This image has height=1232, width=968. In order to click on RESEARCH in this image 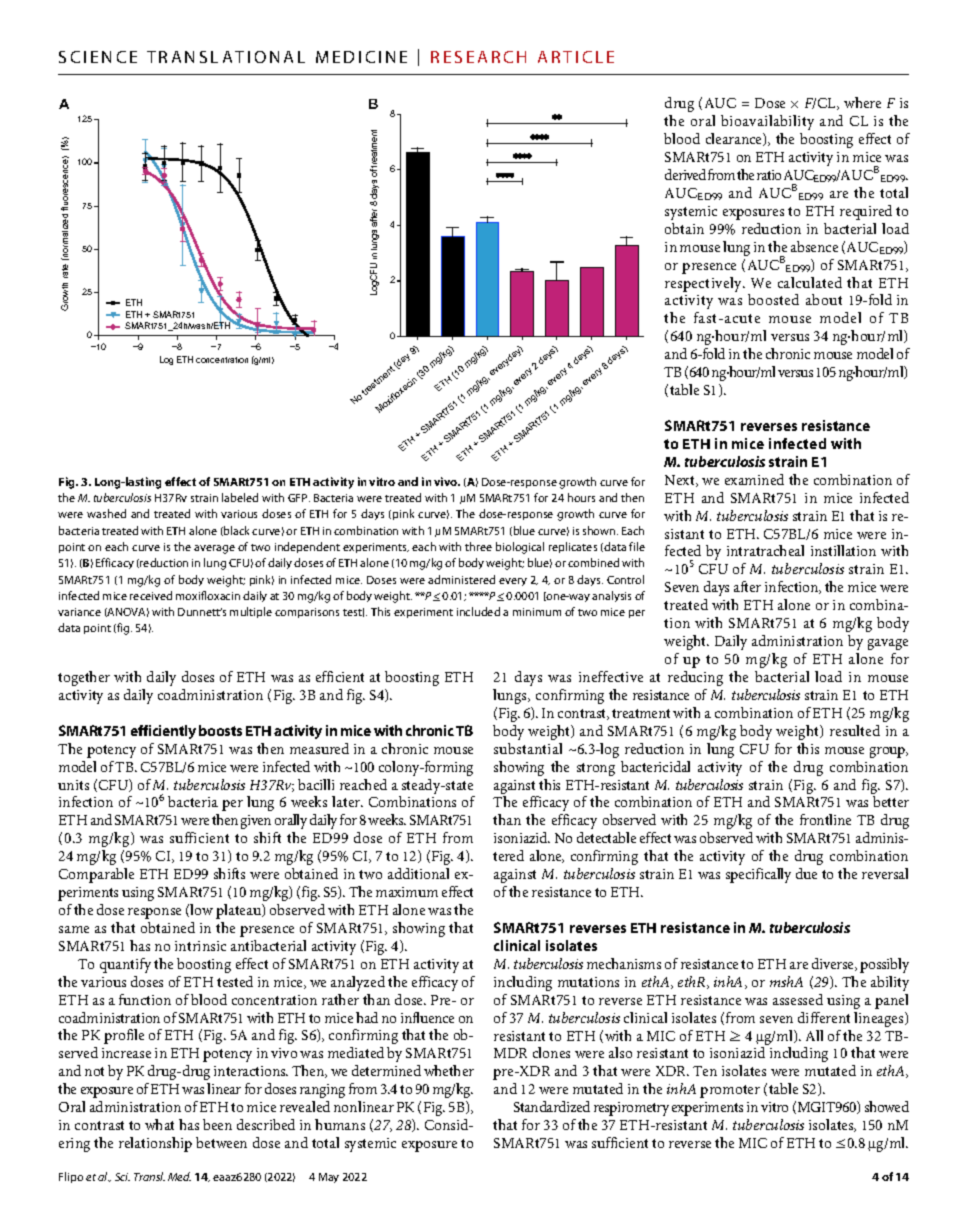, I will do `click(478, 57)`.
